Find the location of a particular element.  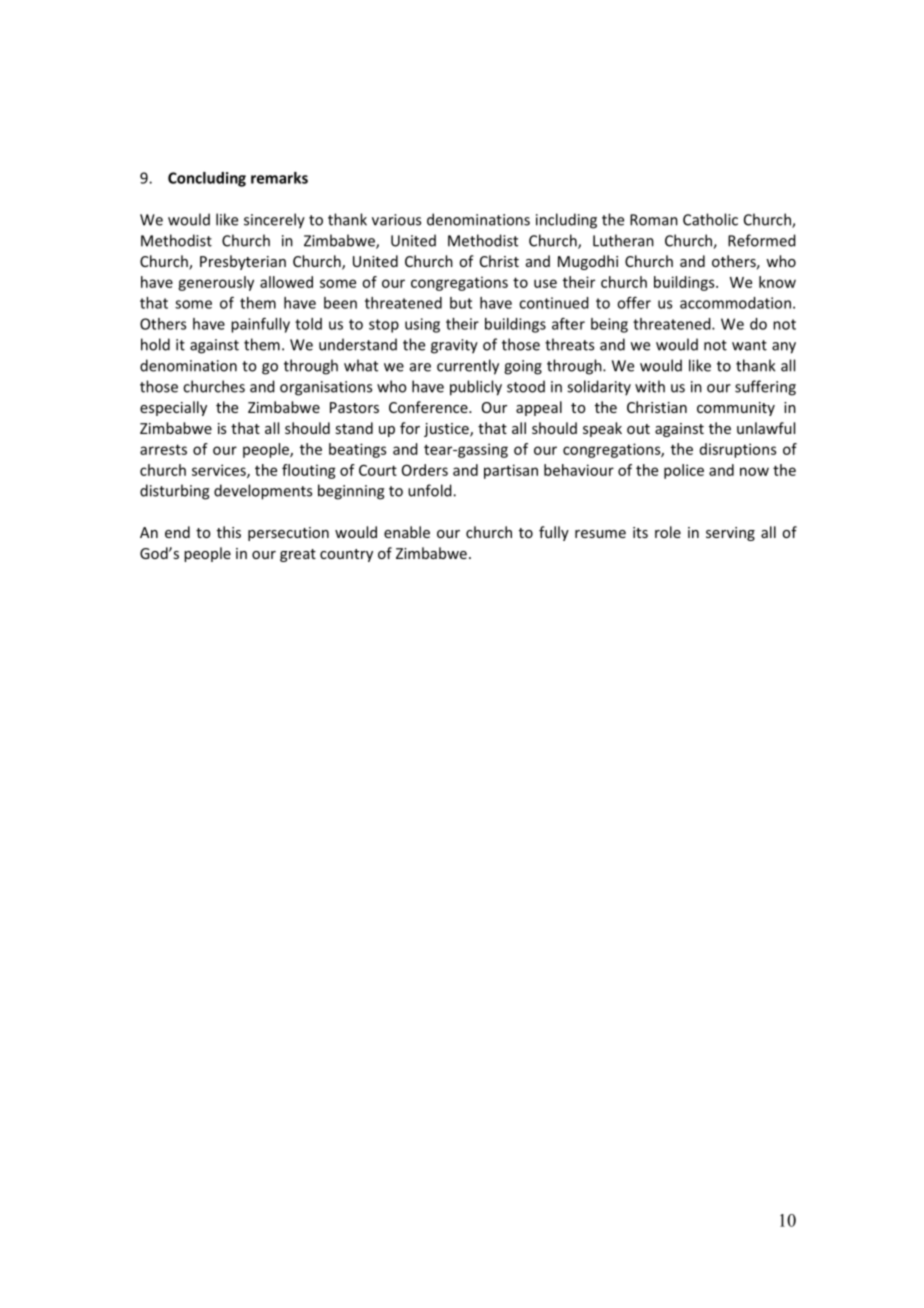

hold is located at coordinates (155, 344).
